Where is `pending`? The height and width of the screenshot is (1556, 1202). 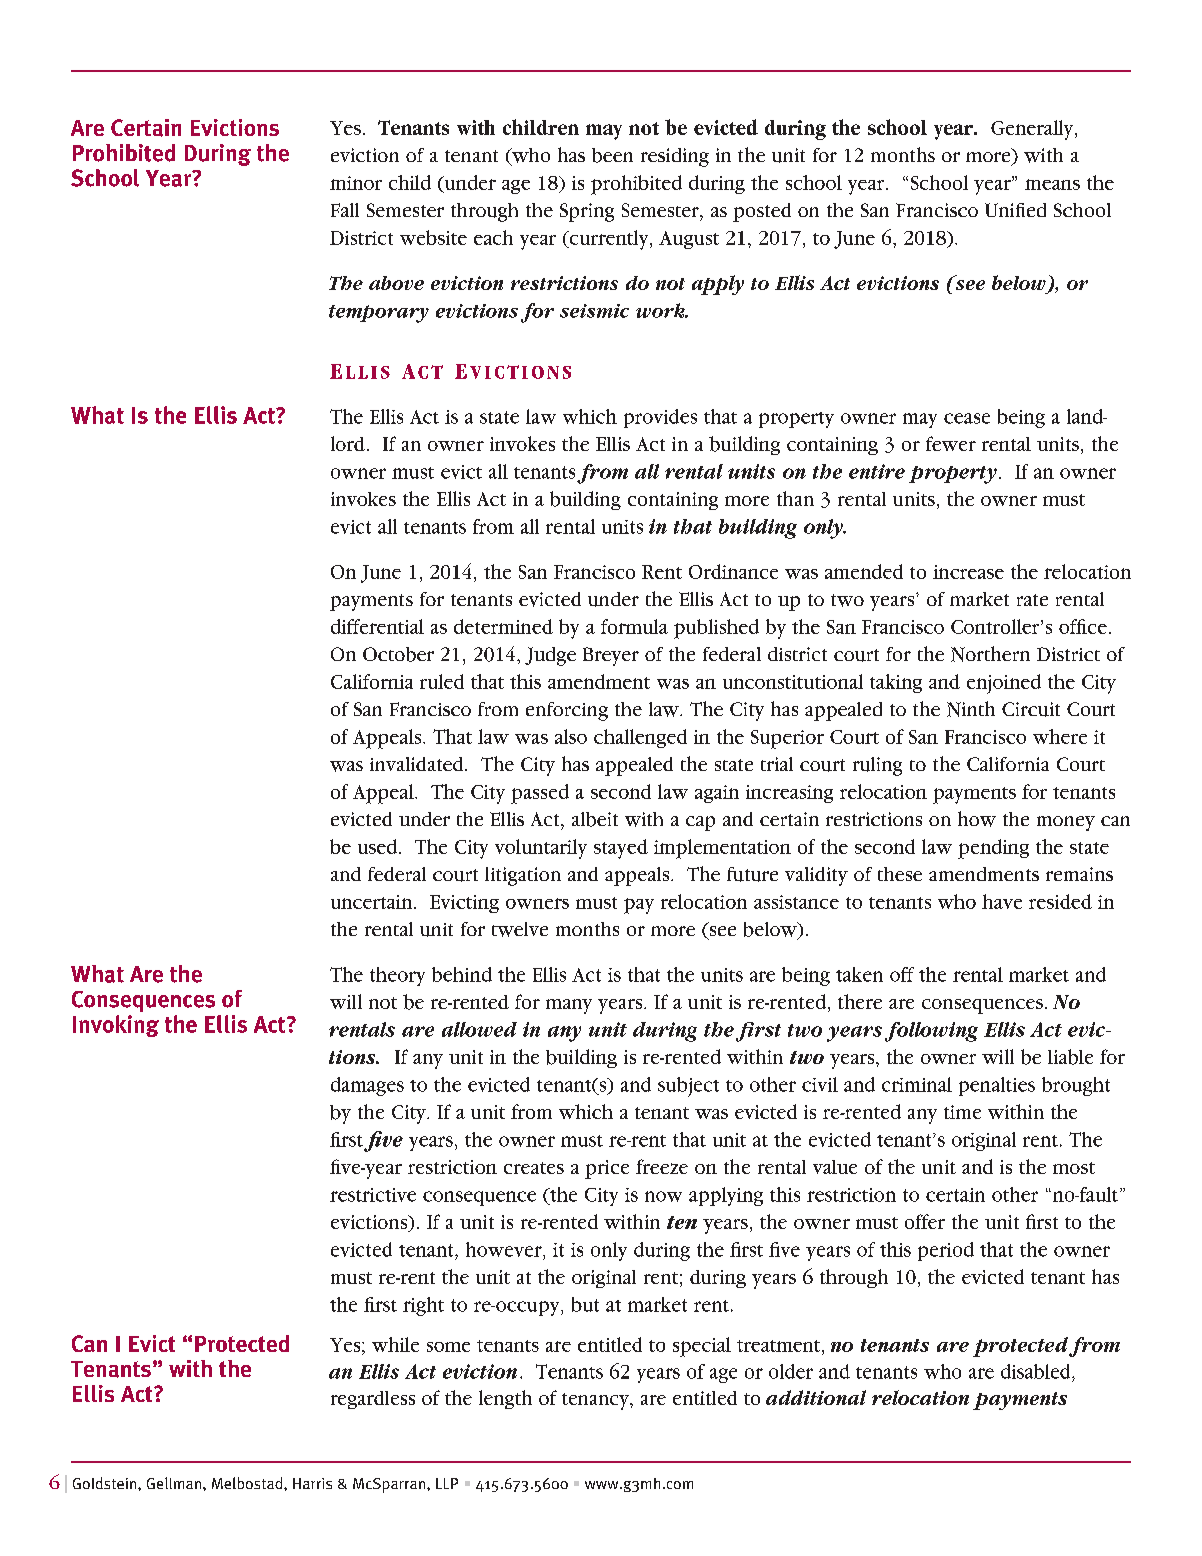
pending is located at coordinates (993, 849).
